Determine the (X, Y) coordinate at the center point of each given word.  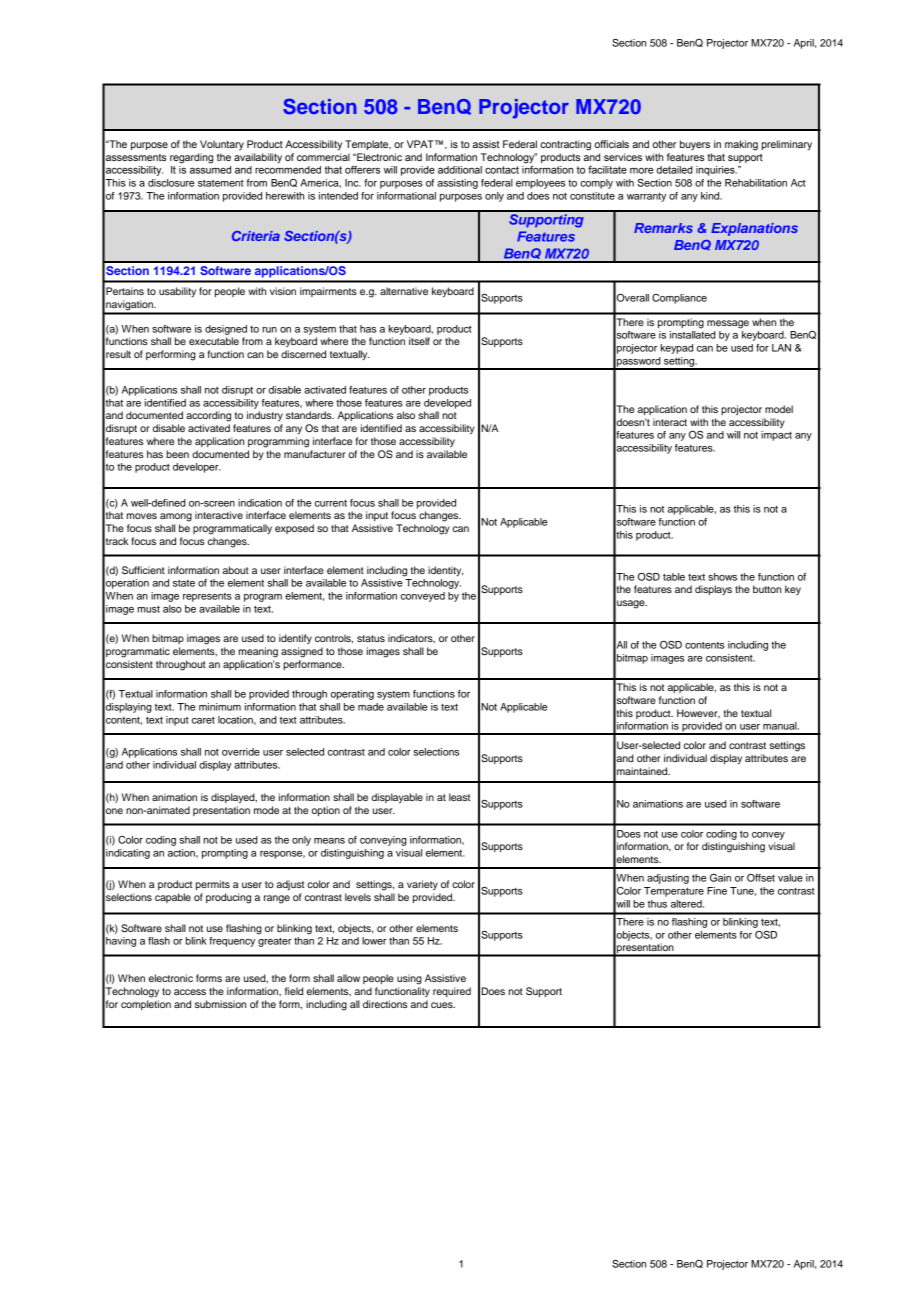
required (452, 992)
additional (460, 170)
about (236, 570)
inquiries (716, 171)
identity (445, 571)
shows (722, 577)
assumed (210, 170)
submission (220, 1004)
